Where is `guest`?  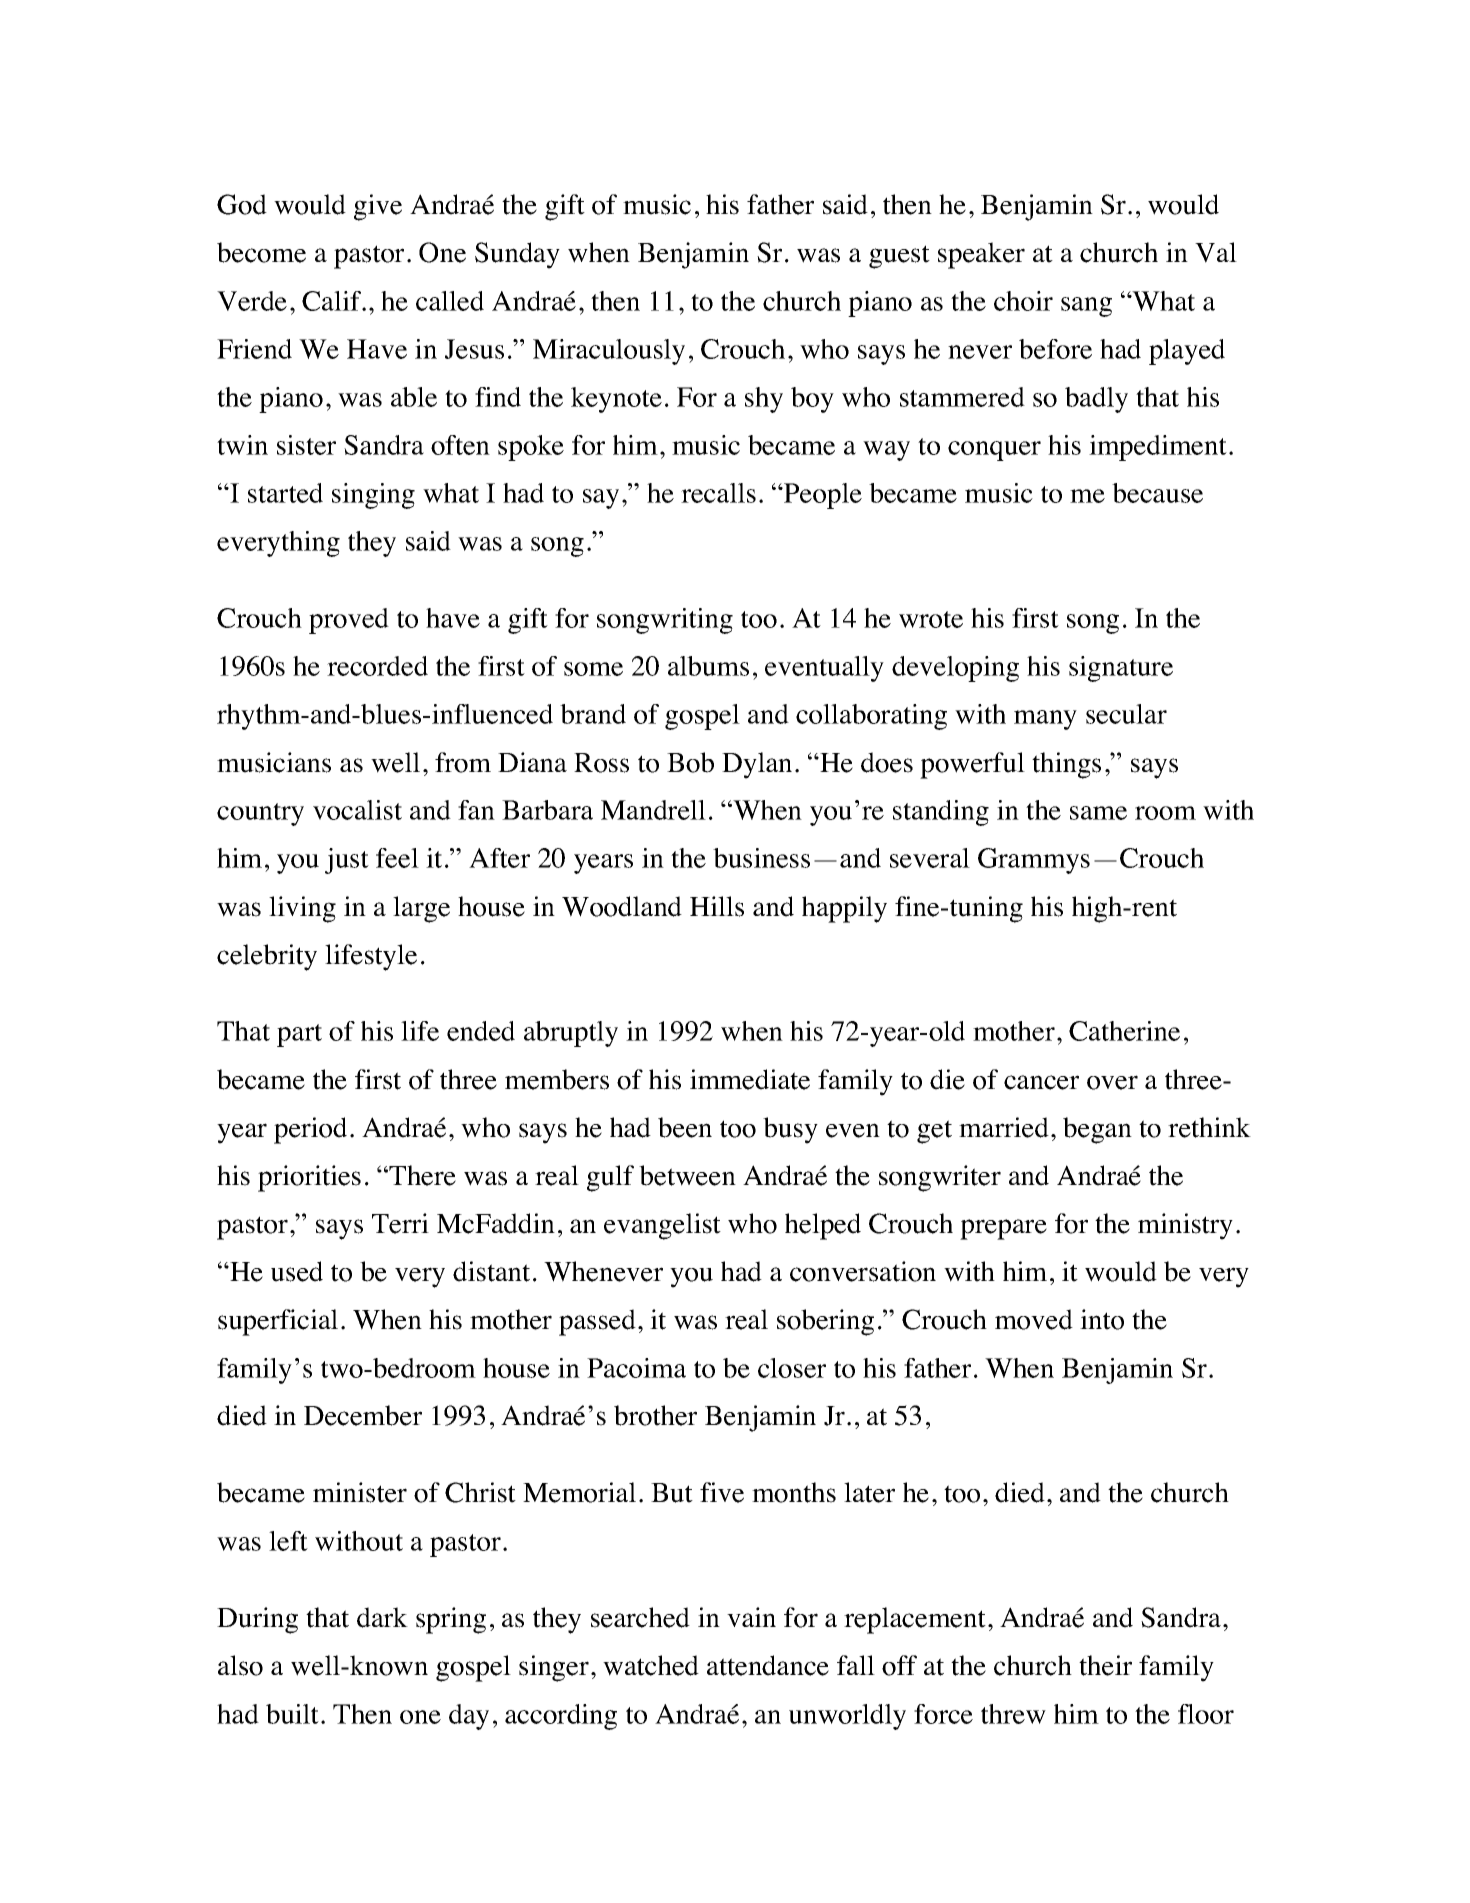 guest is located at coordinates (899, 257).
